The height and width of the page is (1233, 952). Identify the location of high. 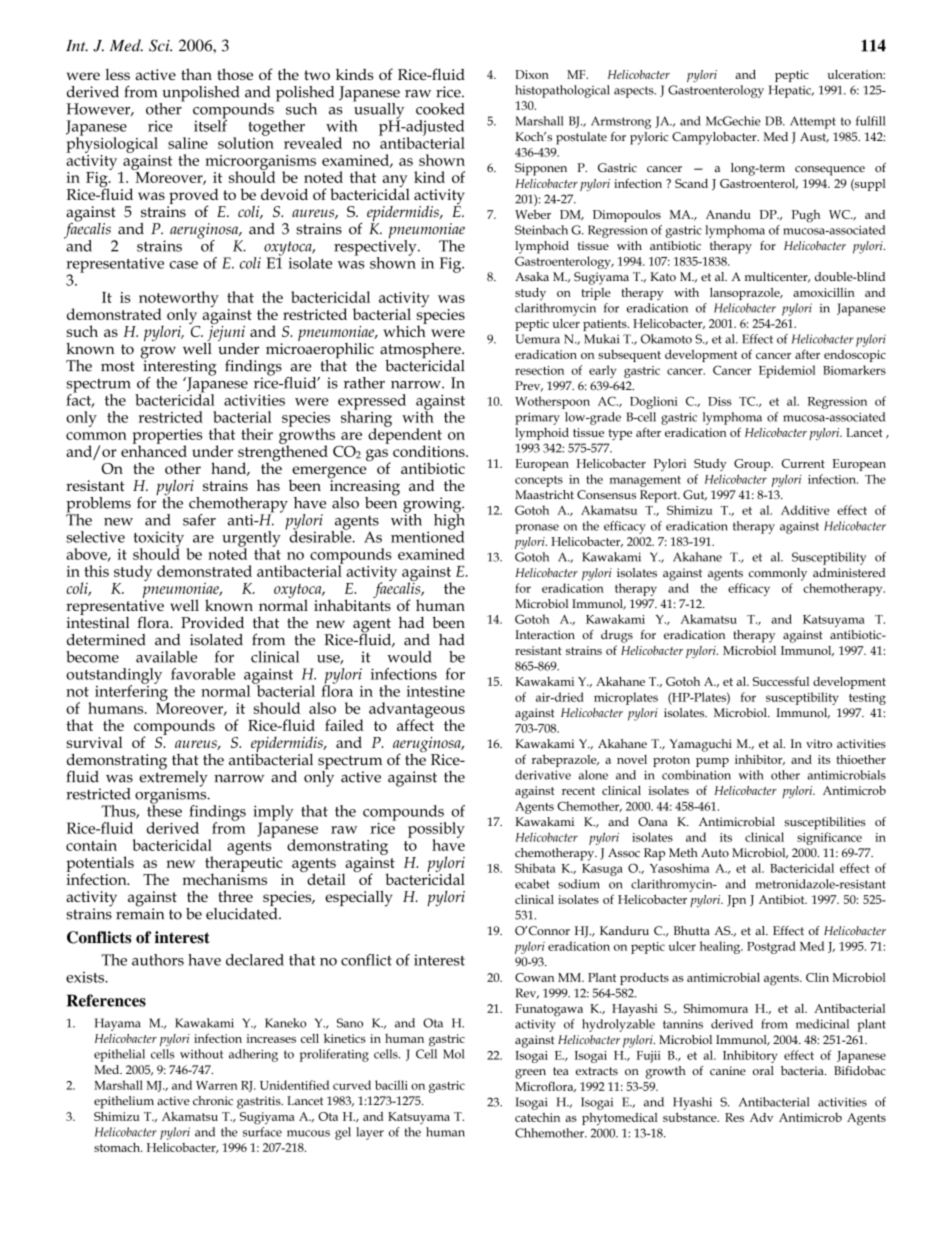
(449, 521).
